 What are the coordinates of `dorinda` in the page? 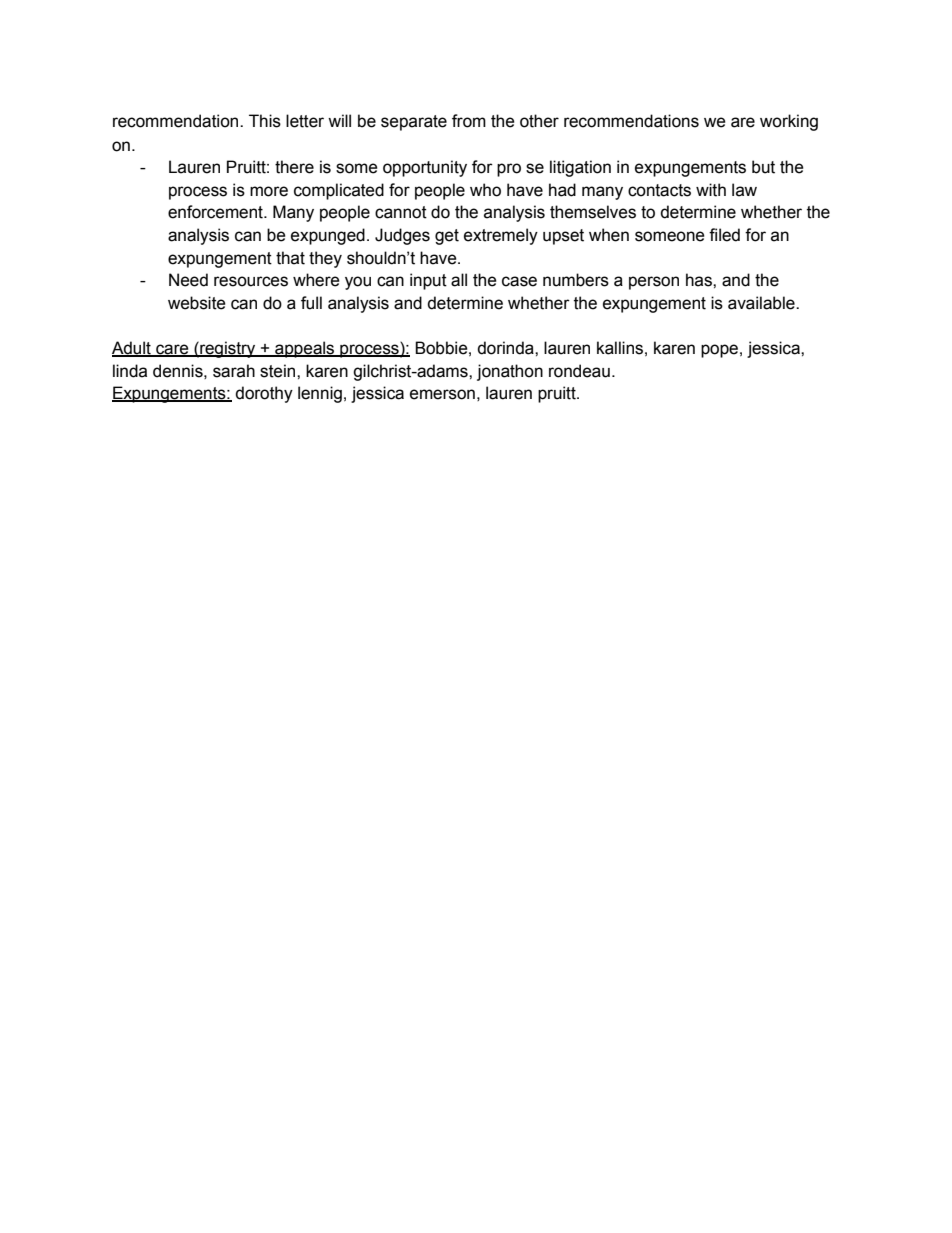 It's located at (506, 348).
